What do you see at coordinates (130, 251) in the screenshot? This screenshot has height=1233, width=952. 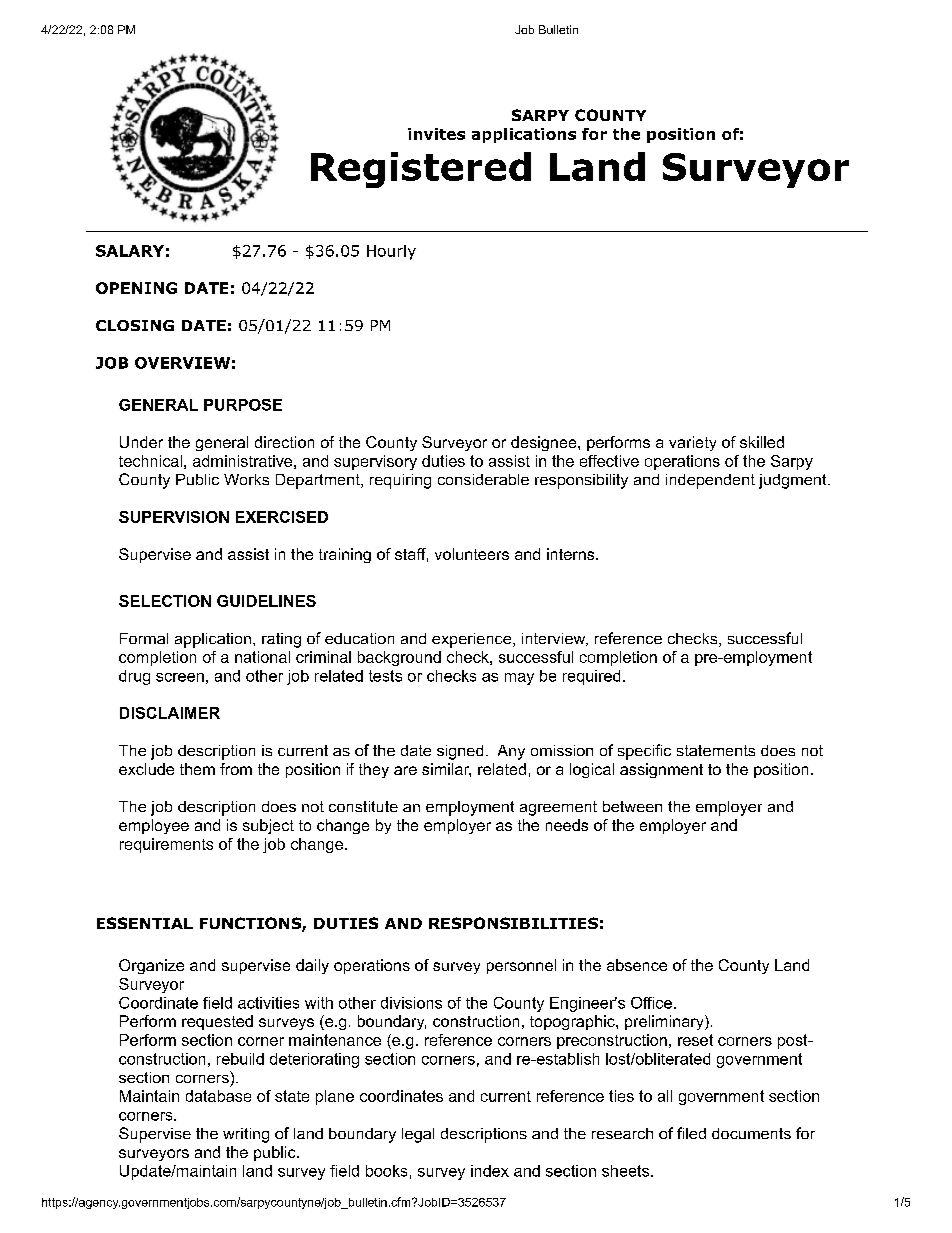 I see `SALARY` at bounding box center [130, 251].
